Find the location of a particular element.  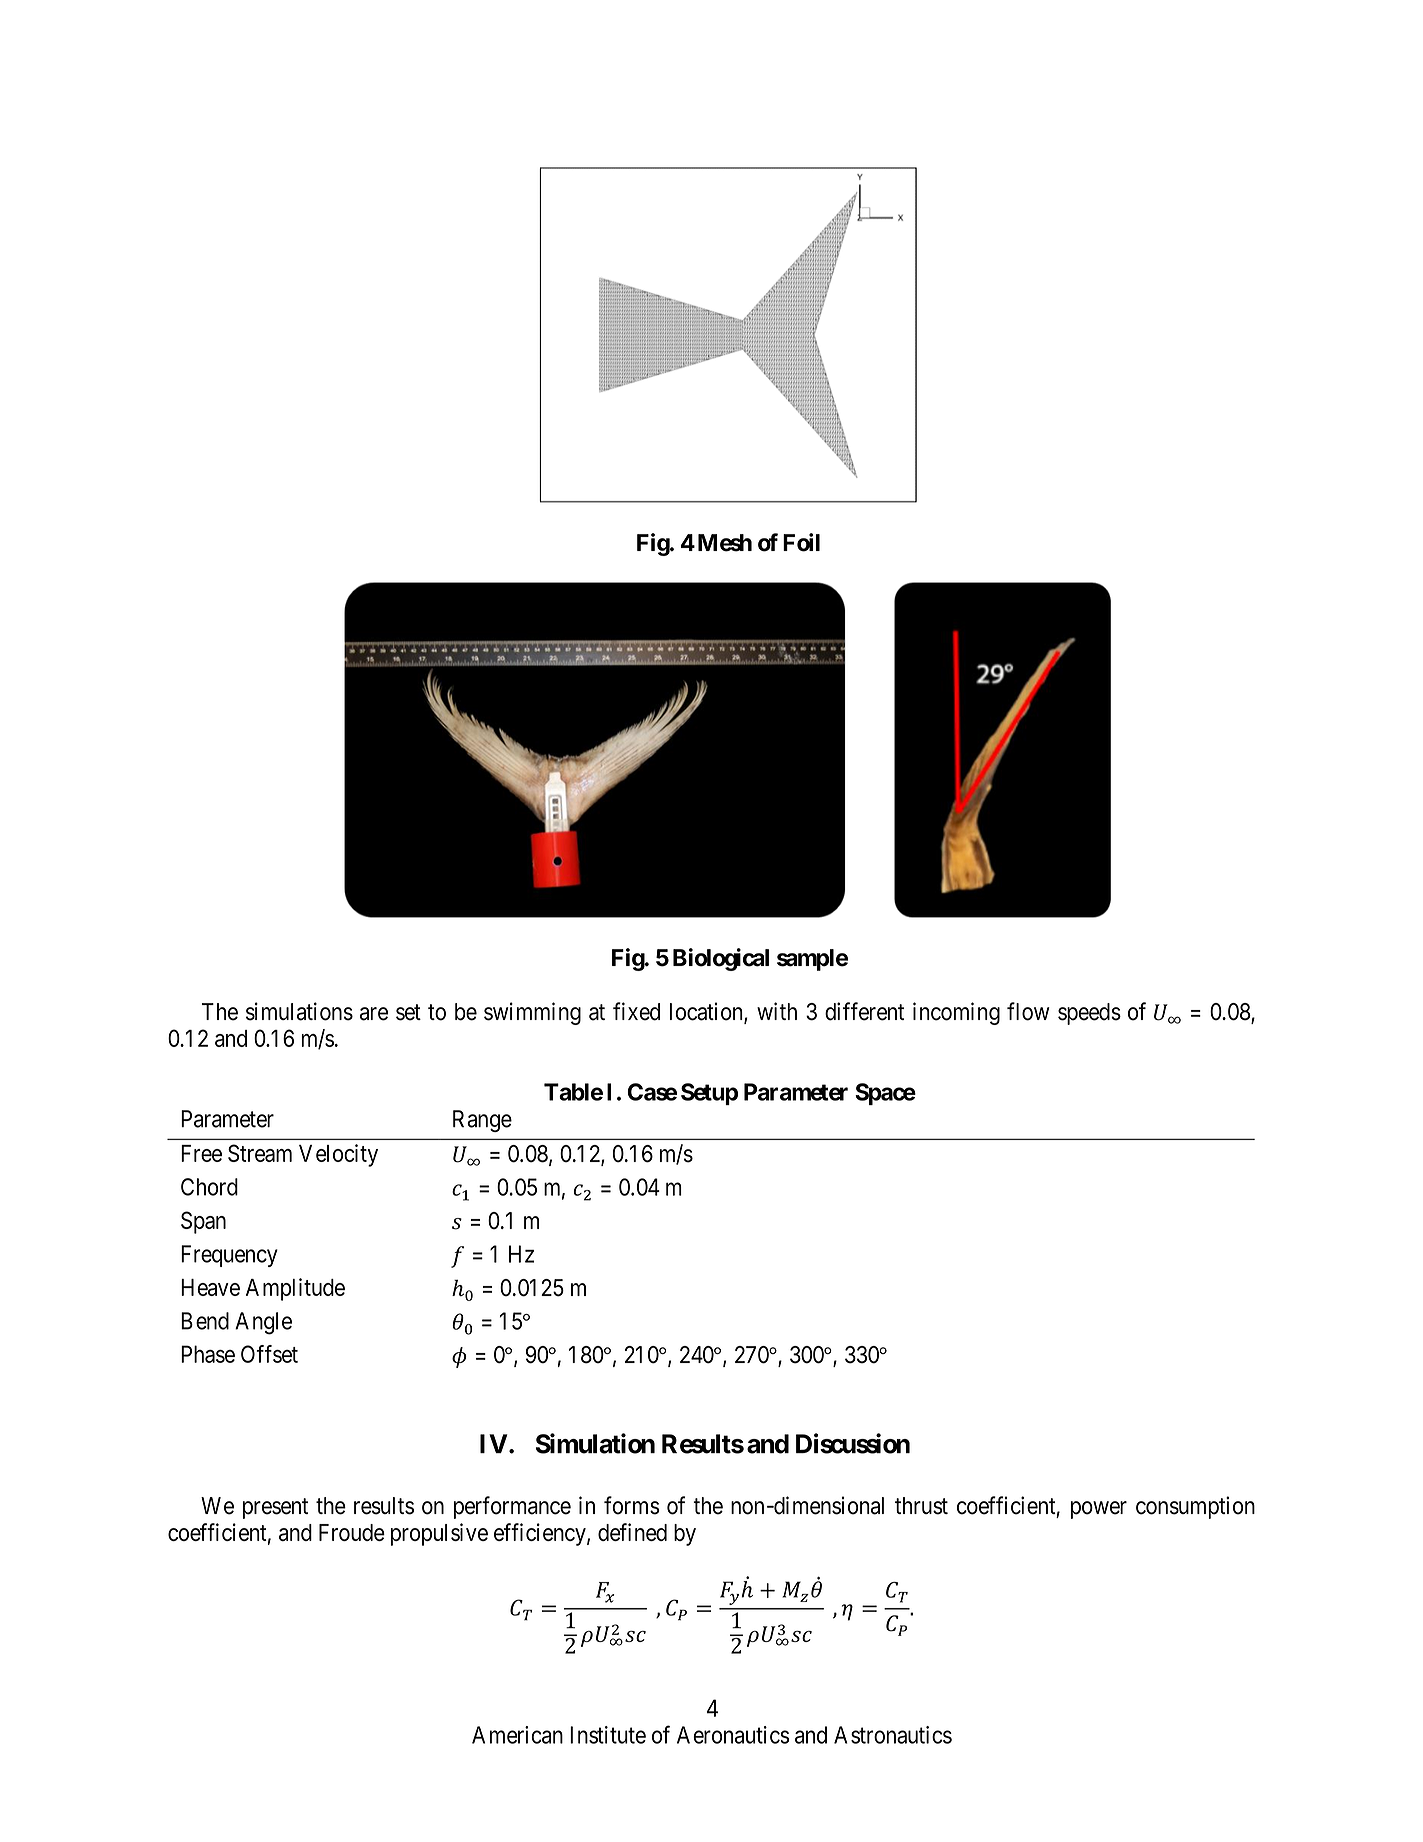

Biological is located at coordinates (721, 959).
